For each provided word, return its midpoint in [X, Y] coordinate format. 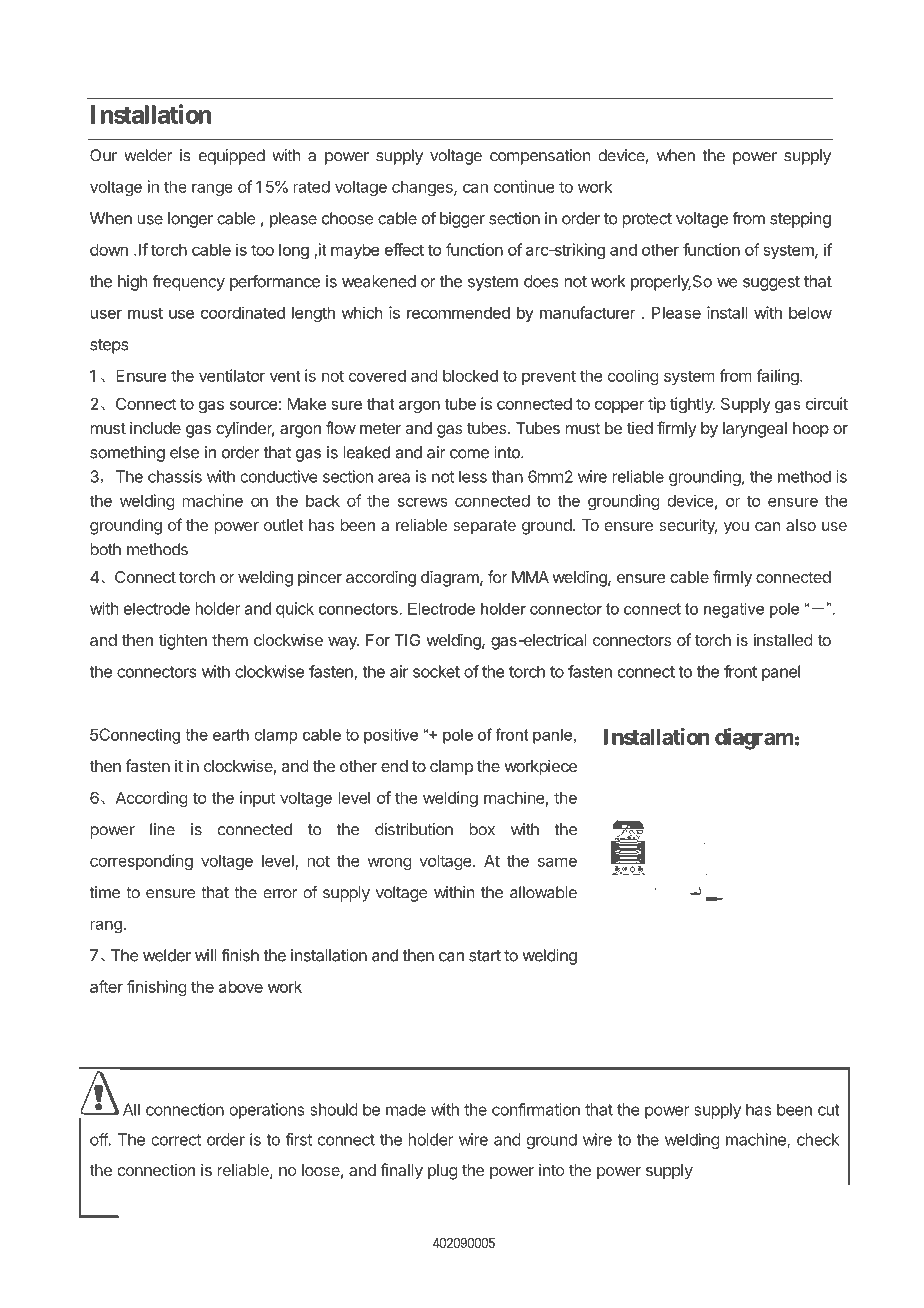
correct [176, 1140]
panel [781, 673]
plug [443, 1172]
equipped [232, 157]
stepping [800, 220]
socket [436, 671]
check [818, 1139]
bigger [462, 220]
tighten [182, 642]
